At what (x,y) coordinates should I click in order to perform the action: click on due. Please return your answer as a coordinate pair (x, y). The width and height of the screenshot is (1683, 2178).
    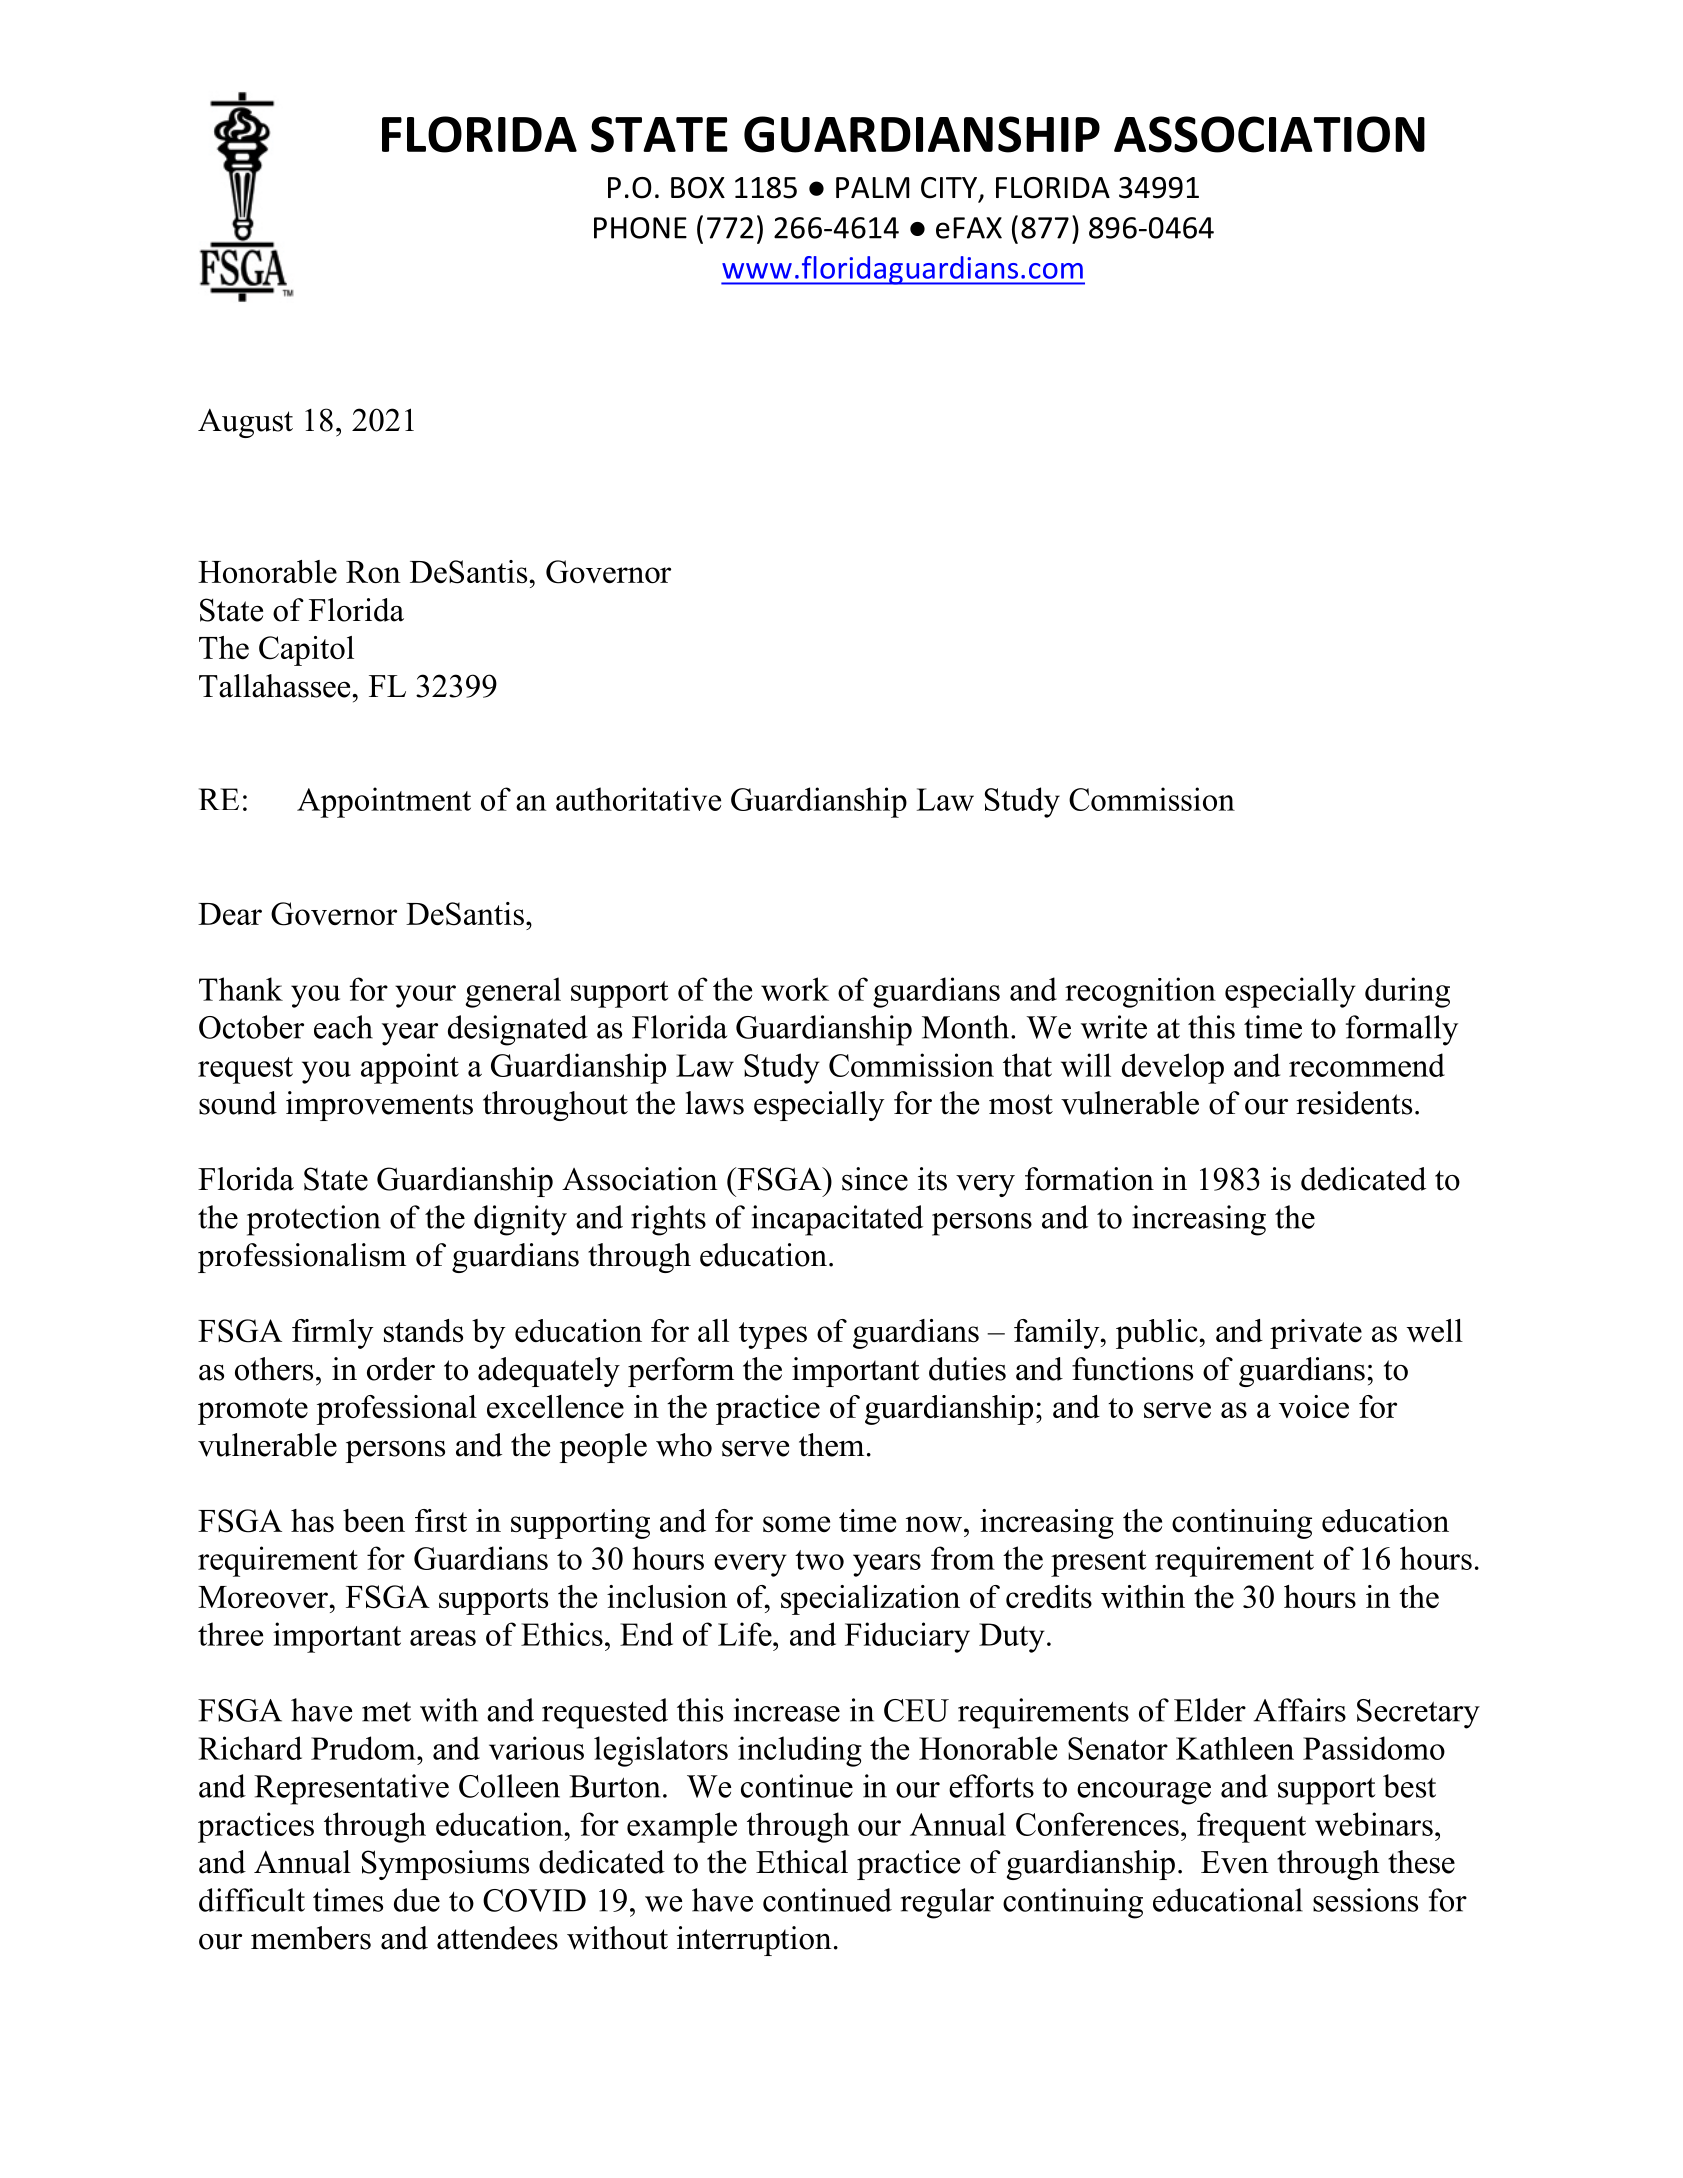
    Looking at the image, I should click on (417, 1900).
